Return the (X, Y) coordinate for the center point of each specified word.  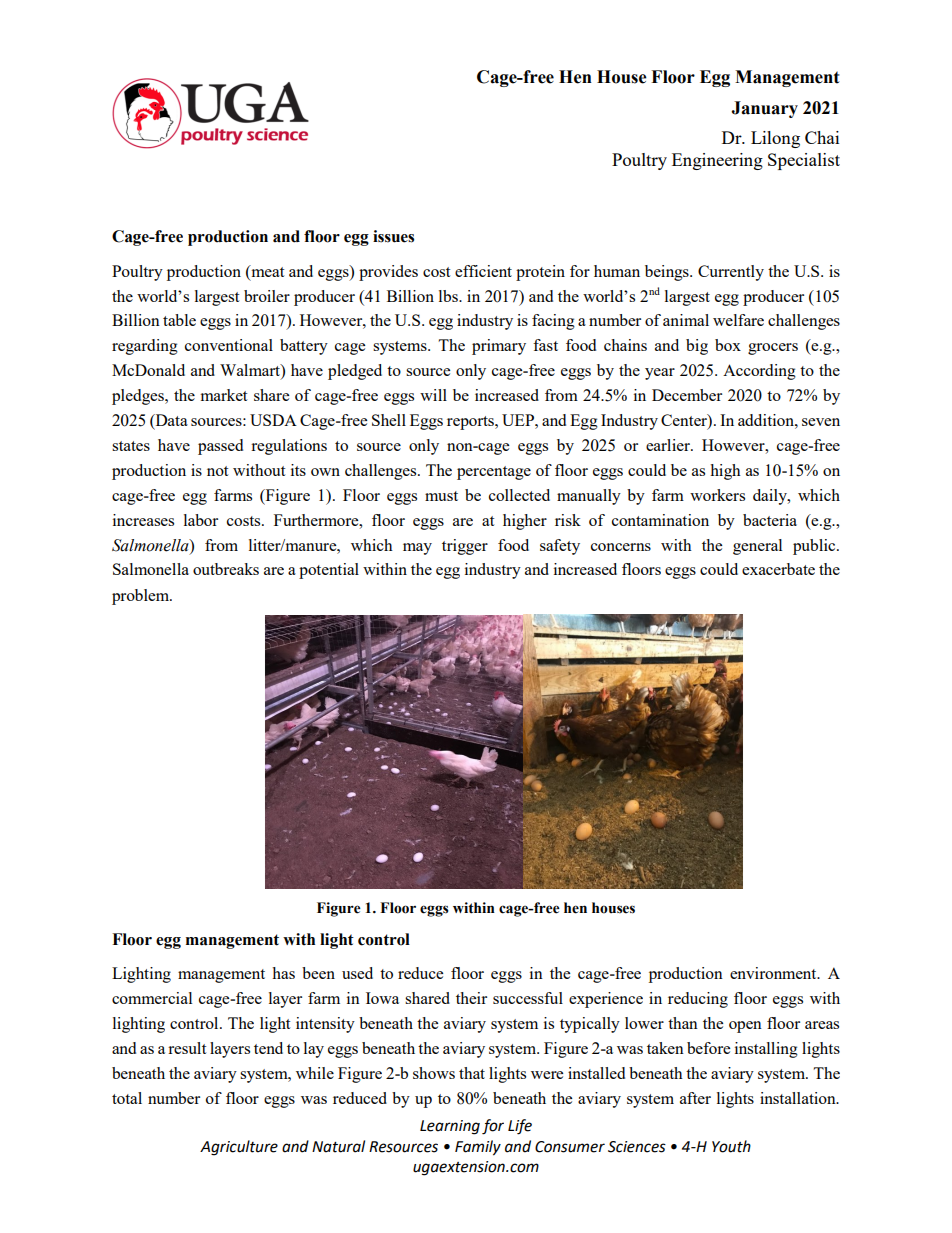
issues (393, 236)
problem (142, 597)
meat (266, 271)
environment (774, 973)
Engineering (717, 161)
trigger (465, 547)
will (433, 395)
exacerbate (778, 569)
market (224, 395)
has (283, 973)
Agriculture (239, 1148)
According (759, 372)
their (471, 998)
